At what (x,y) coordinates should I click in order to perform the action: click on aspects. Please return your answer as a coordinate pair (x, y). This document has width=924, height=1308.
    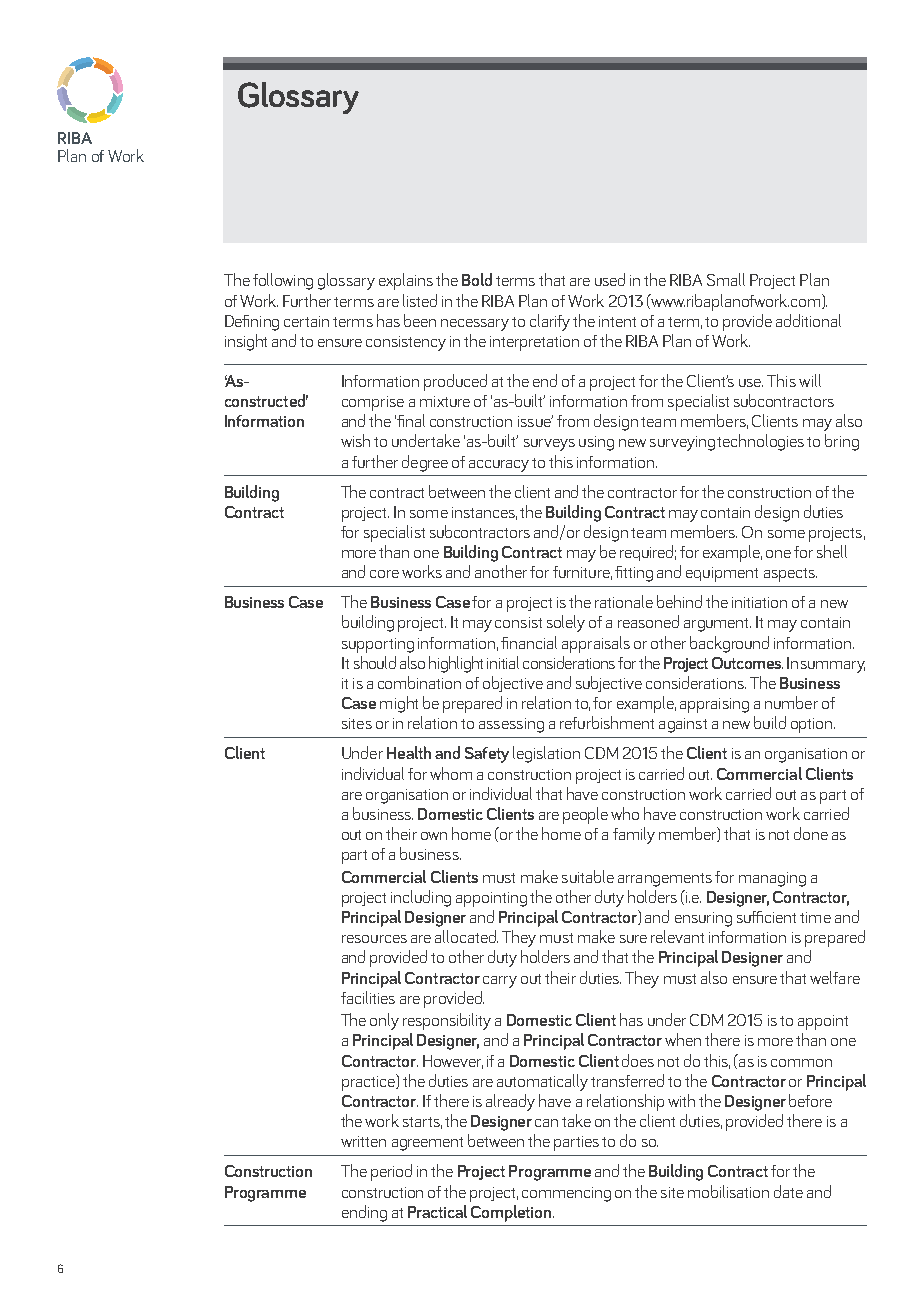
    Looking at the image, I should click on (790, 575).
